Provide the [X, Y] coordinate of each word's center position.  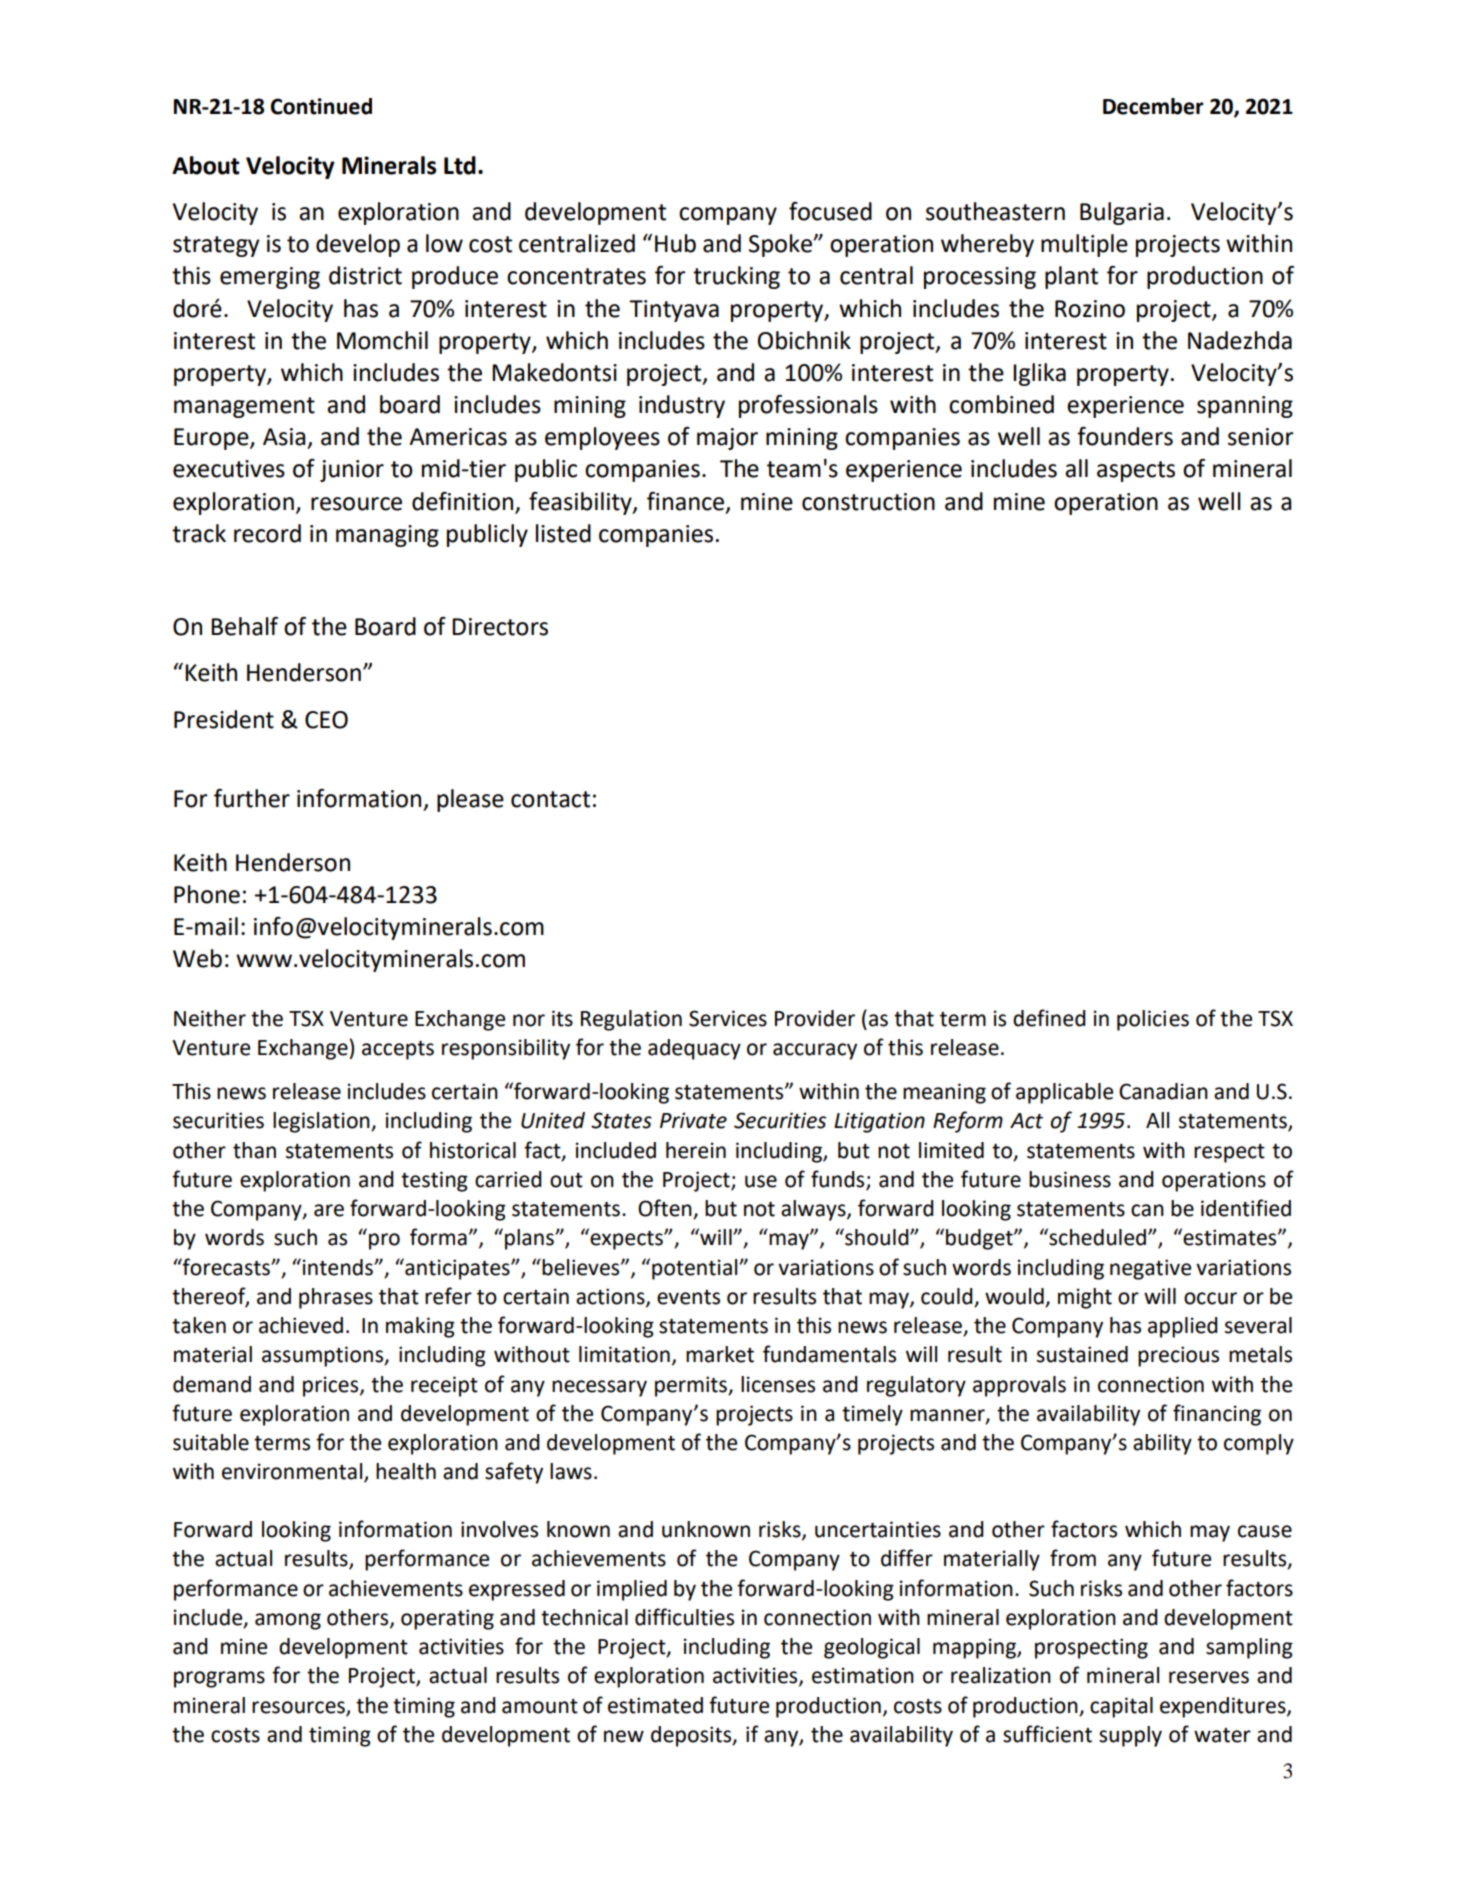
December [1153, 106]
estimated [655, 1705]
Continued [321, 106]
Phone [207, 894]
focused [830, 211]
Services [728, 1018]
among [288, 1621]
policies [1153, 1020]
